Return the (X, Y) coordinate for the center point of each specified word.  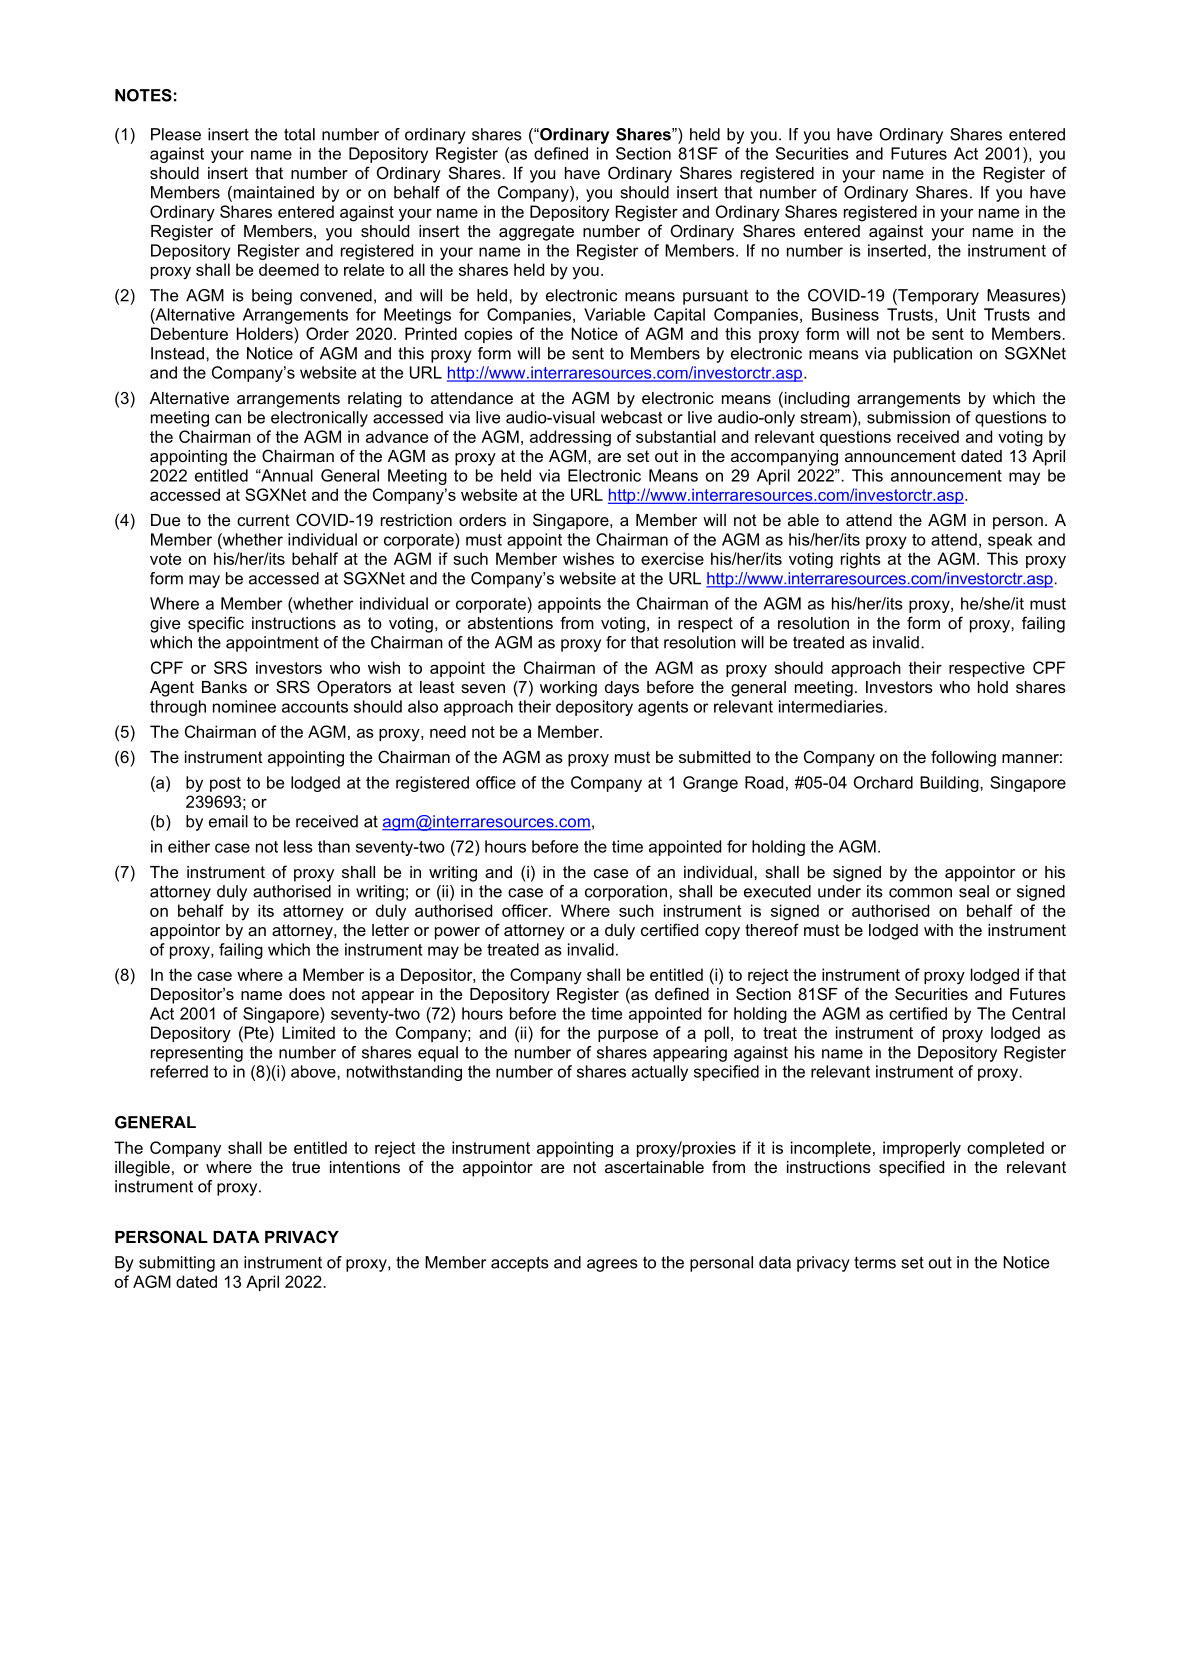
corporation (626, 893)
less (298, 846)
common (920, 893)
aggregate (536, 233)
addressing (570, 438)
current (263, 520)
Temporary (937, 297)
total (299, 134)
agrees (612, 1265)
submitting (177, 1264)
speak (1010, 541)
